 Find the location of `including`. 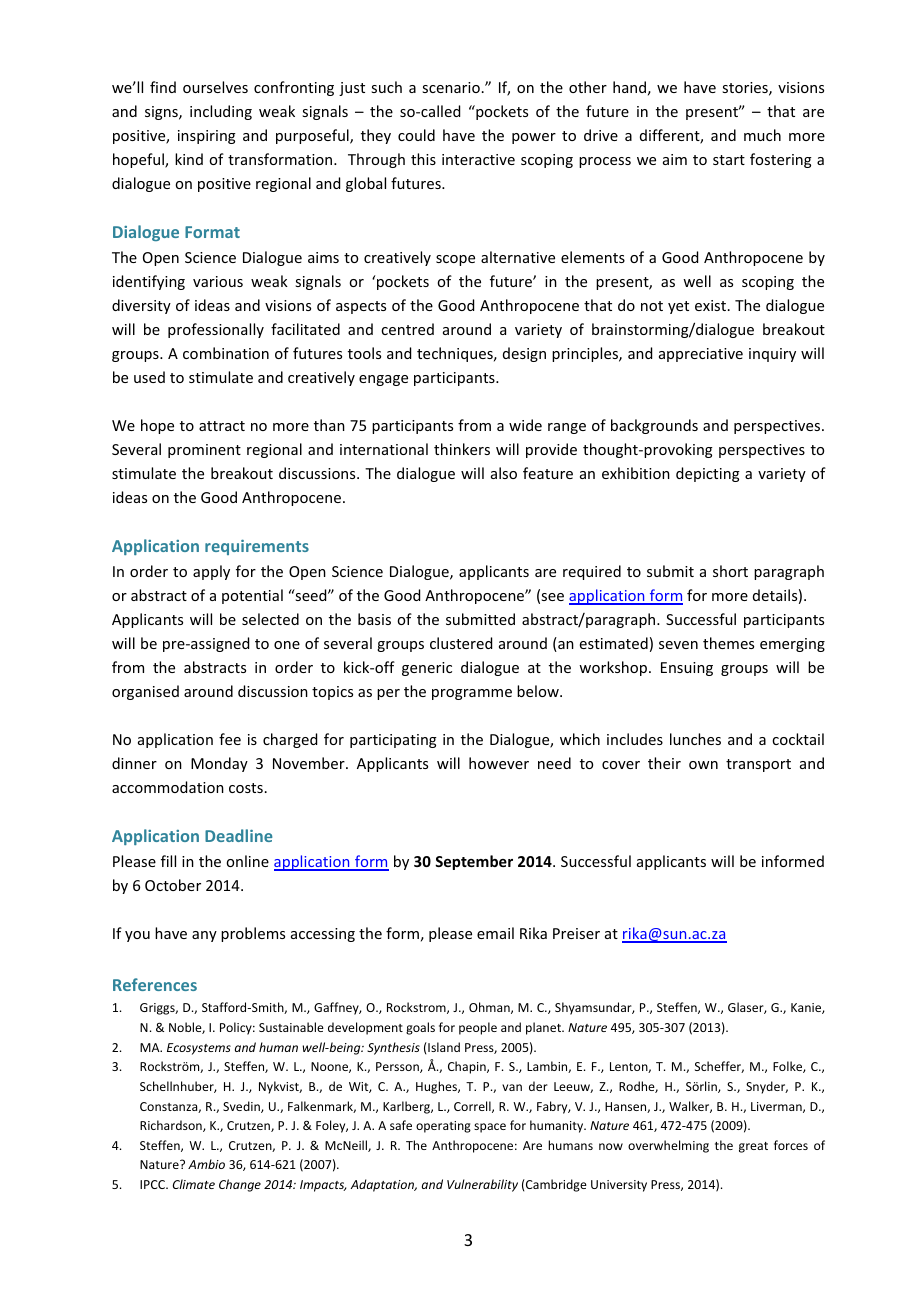

including is located at coordinates (221, 112).
